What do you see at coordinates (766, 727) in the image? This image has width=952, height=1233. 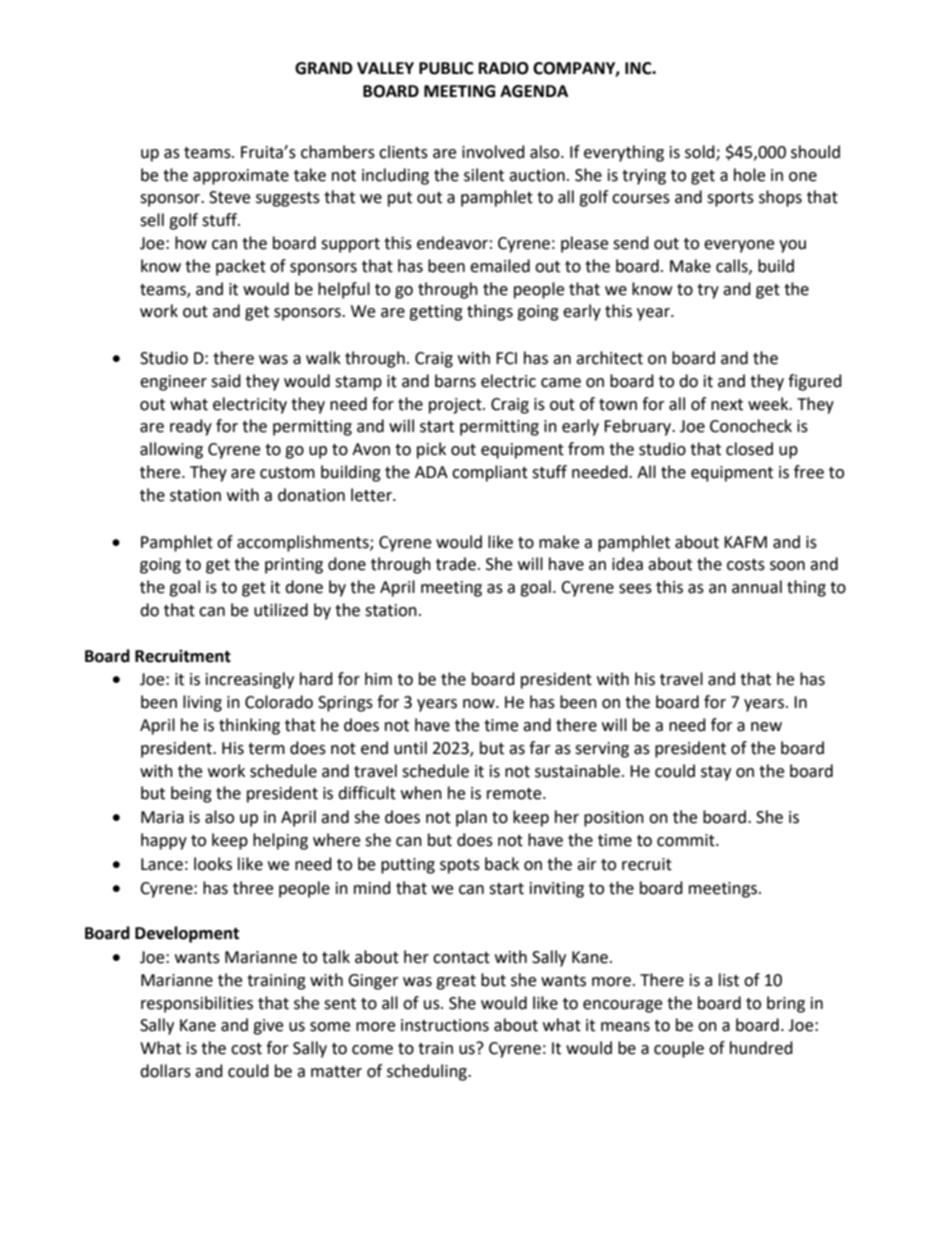 I see `new` at bounding box center [766, 727].
